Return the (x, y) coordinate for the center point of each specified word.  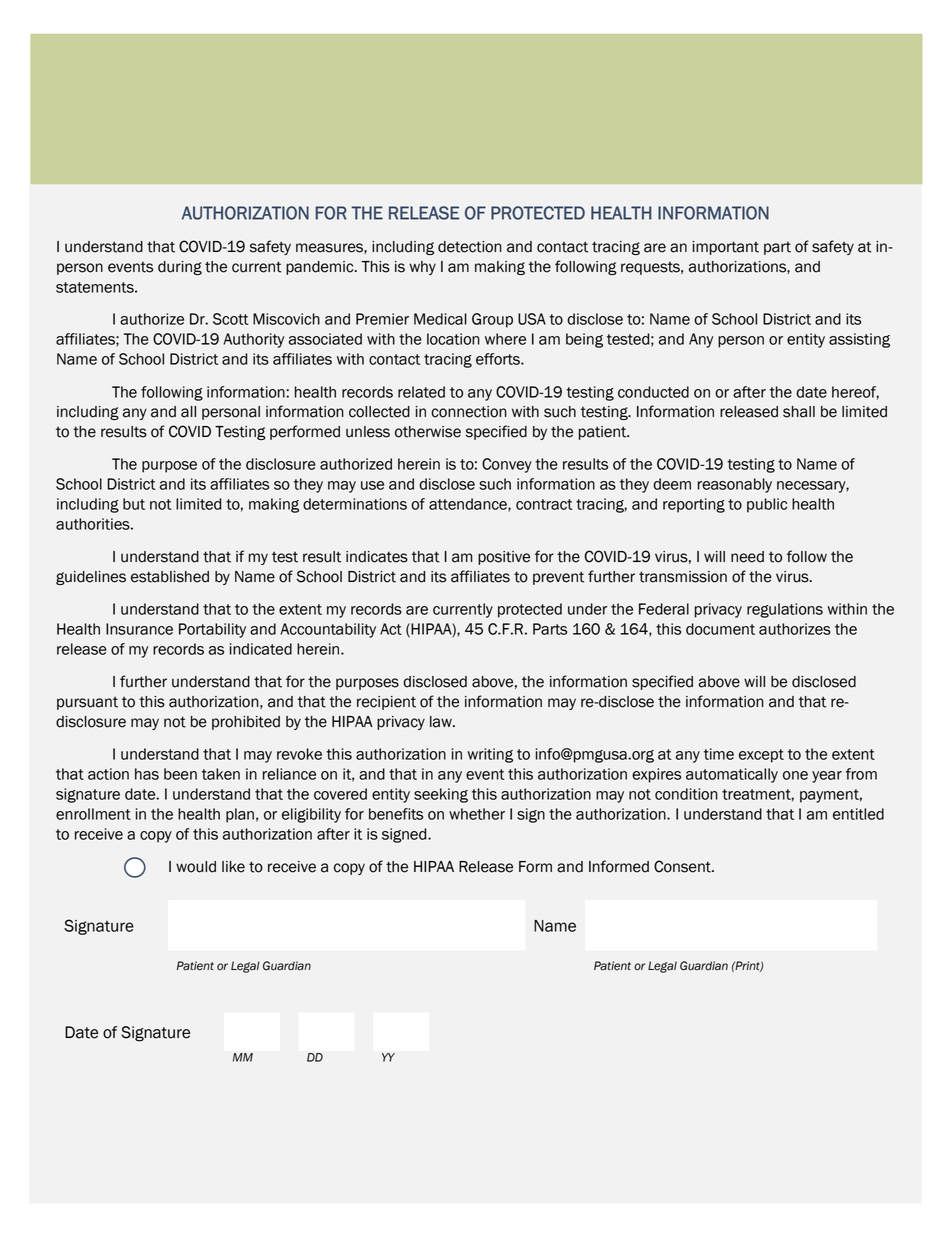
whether (477, 814)
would (196, 867)
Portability (212, 630)
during (180, 268)
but (134, 504)
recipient (386, 703)
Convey (507, 465)
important (726, 248)
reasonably (735, 485)
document (720, 629)
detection (470, 247)
